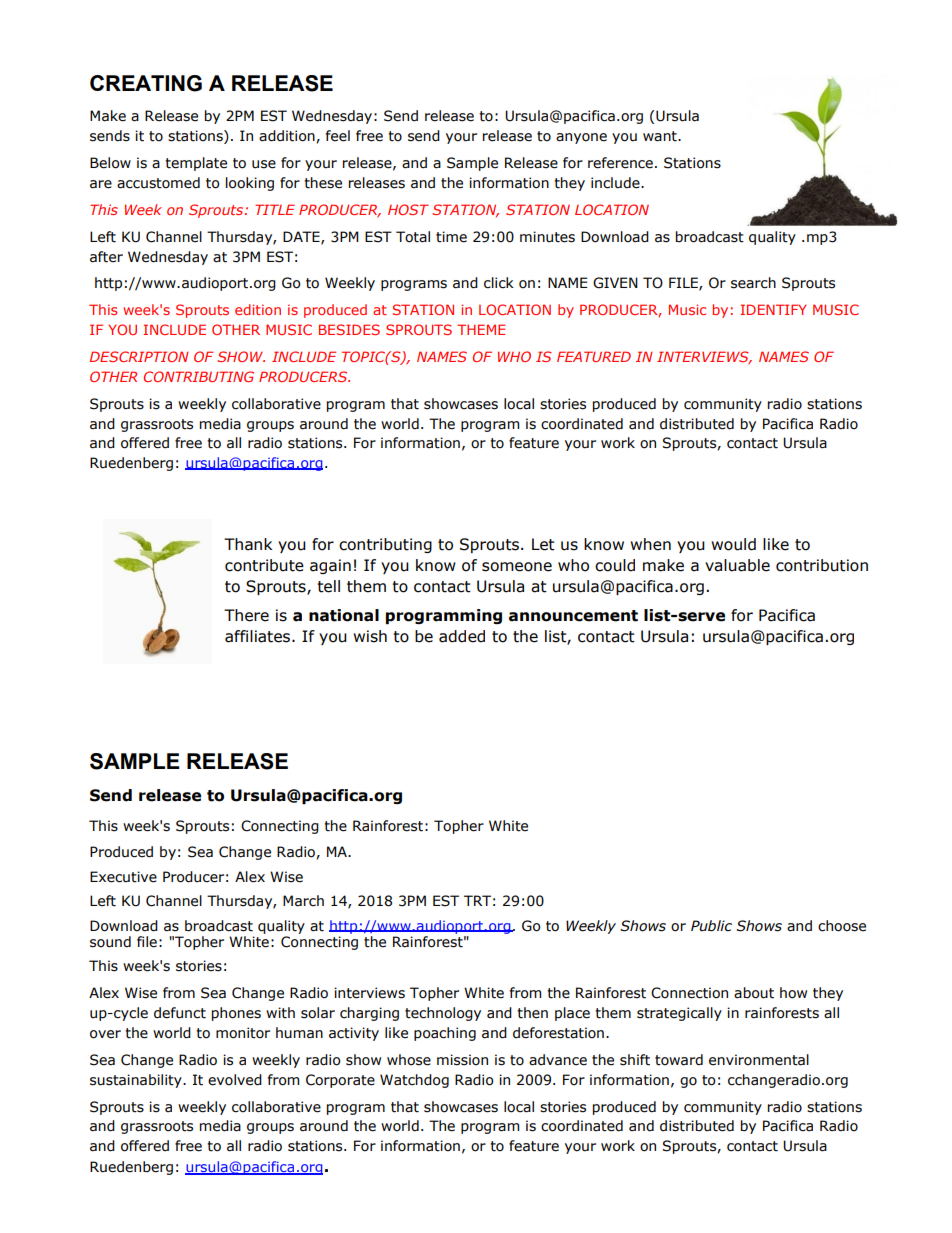 The image size is (952, 1233). What do you see at coordinates (180, 1013) in the screenshot?
I see `defunct` at bounding box center [180, 1013].
